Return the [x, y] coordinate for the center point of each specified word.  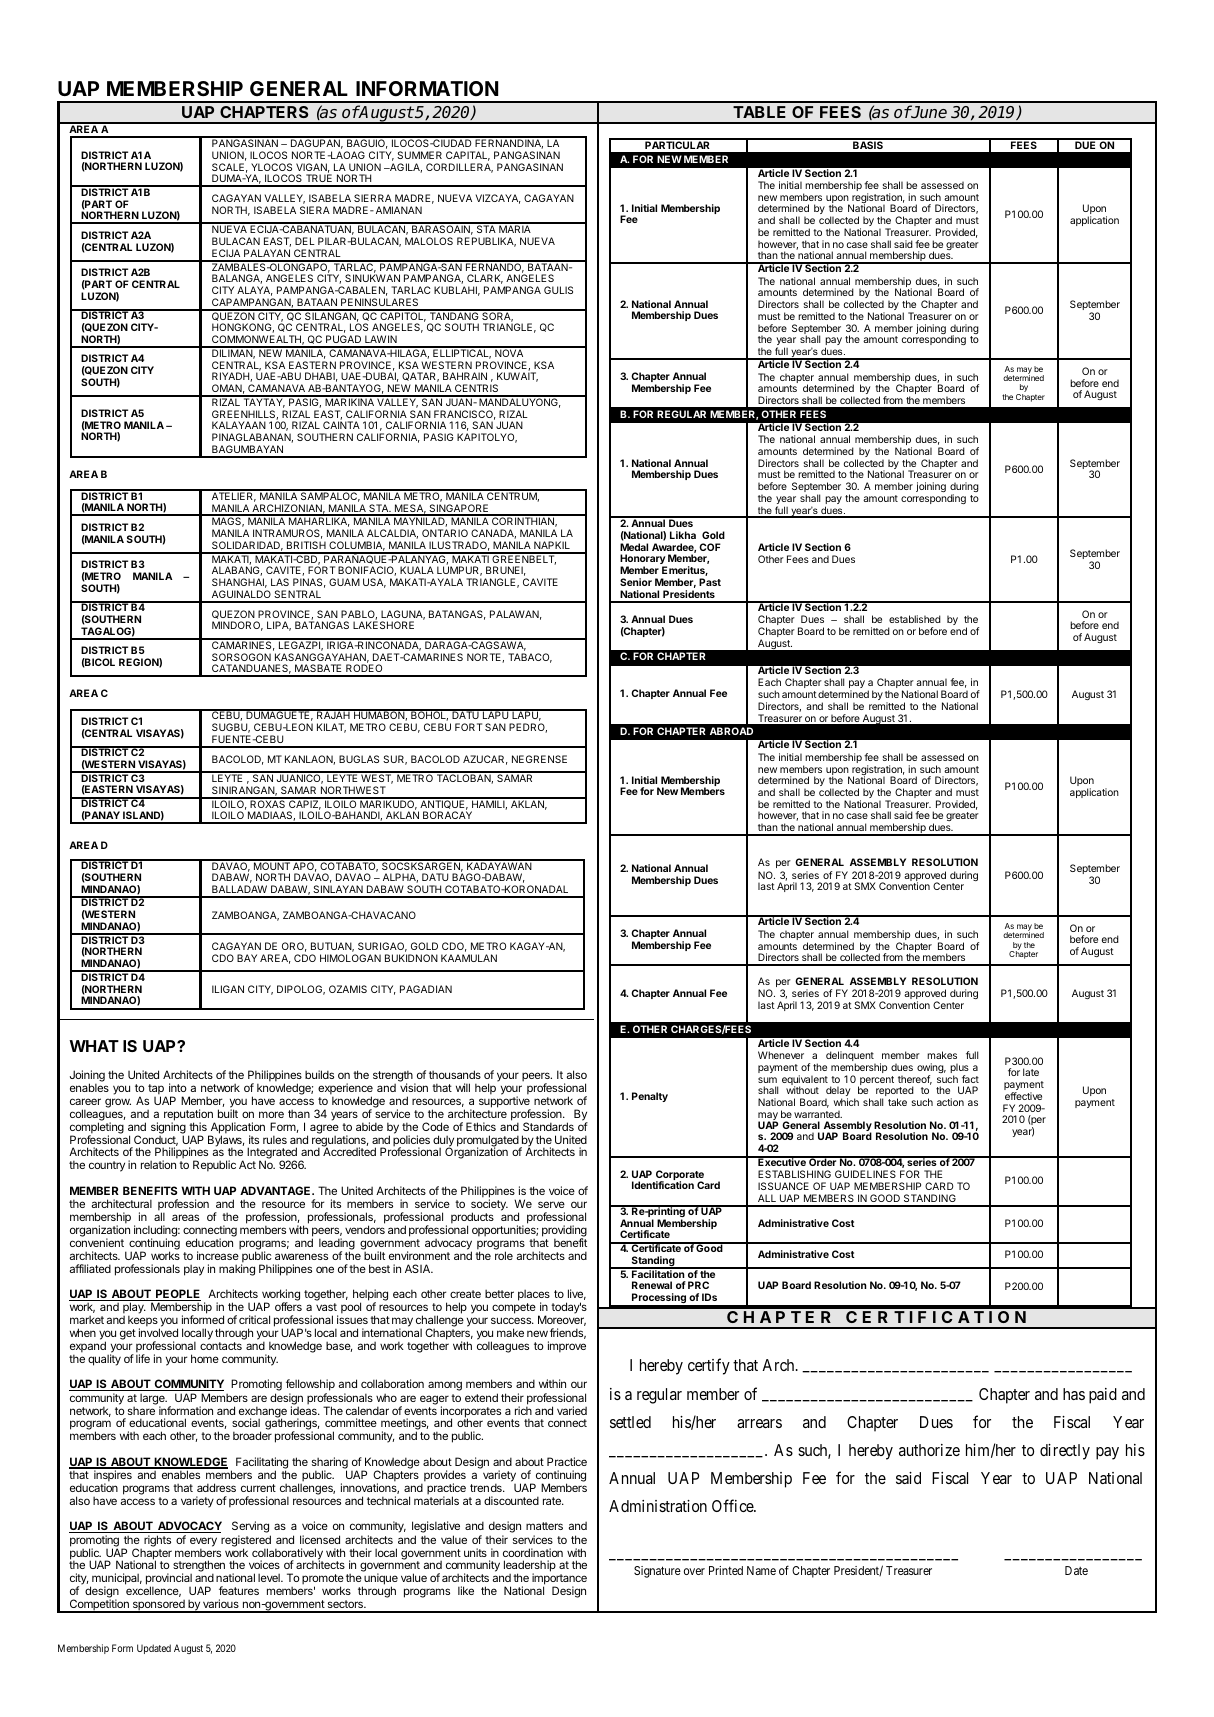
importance [559, 1580]
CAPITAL [468, 156]
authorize [929, 1450]
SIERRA [373, 198]
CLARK [485, 279]
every [203, 1543]
